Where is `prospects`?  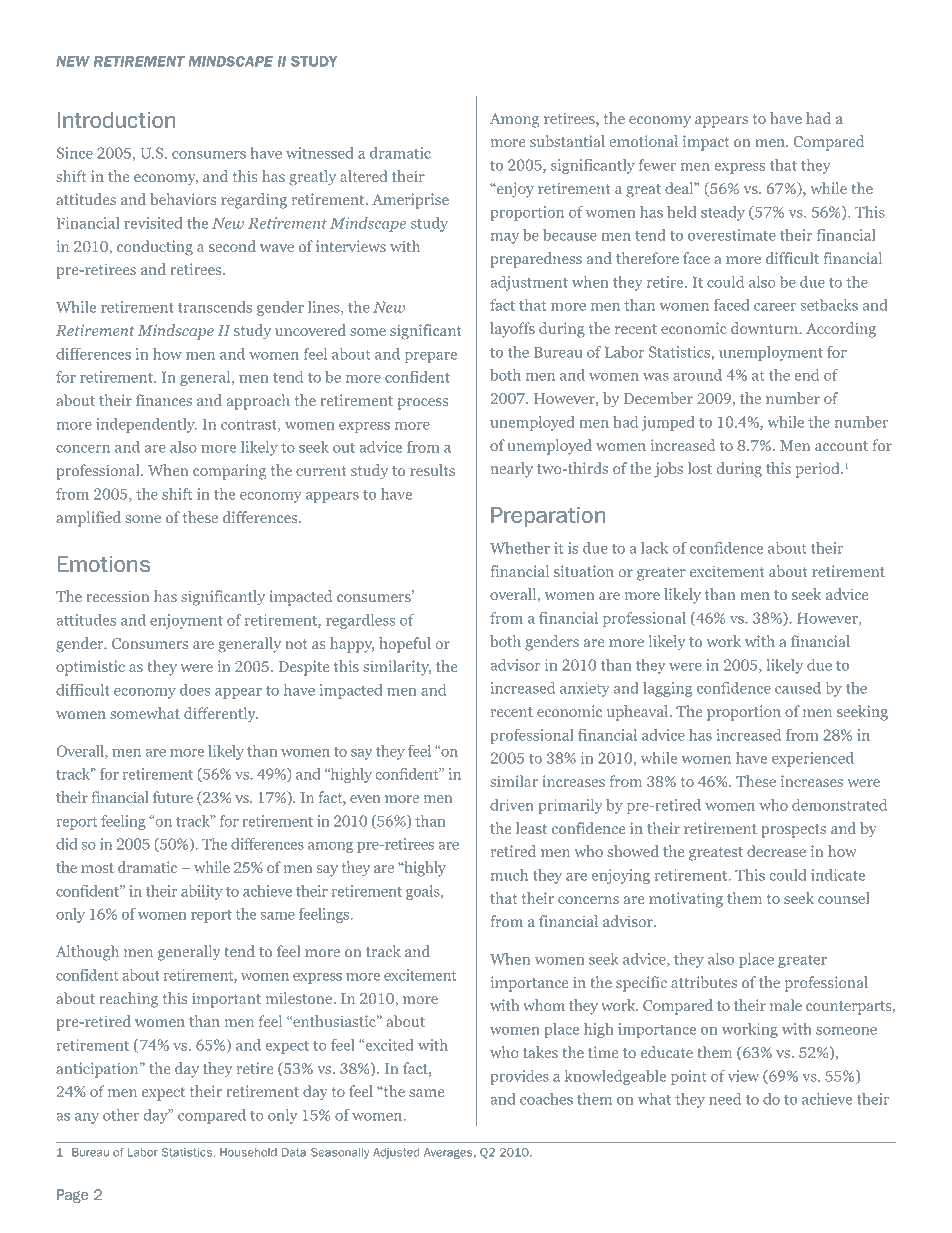 prospects is located at coordinates (793, 831).
